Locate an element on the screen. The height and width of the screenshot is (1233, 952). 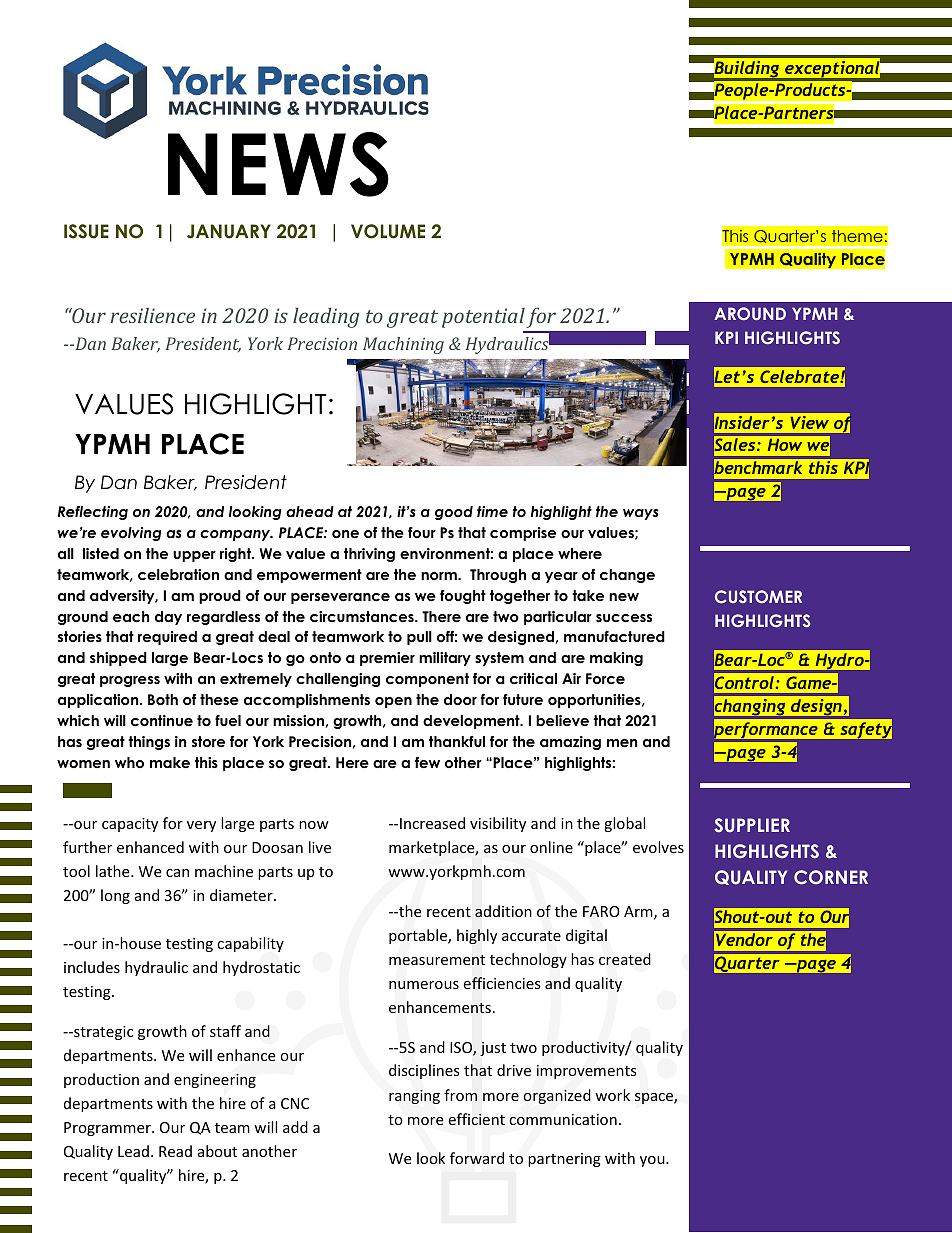
How is located at coordinates (785, 444).
